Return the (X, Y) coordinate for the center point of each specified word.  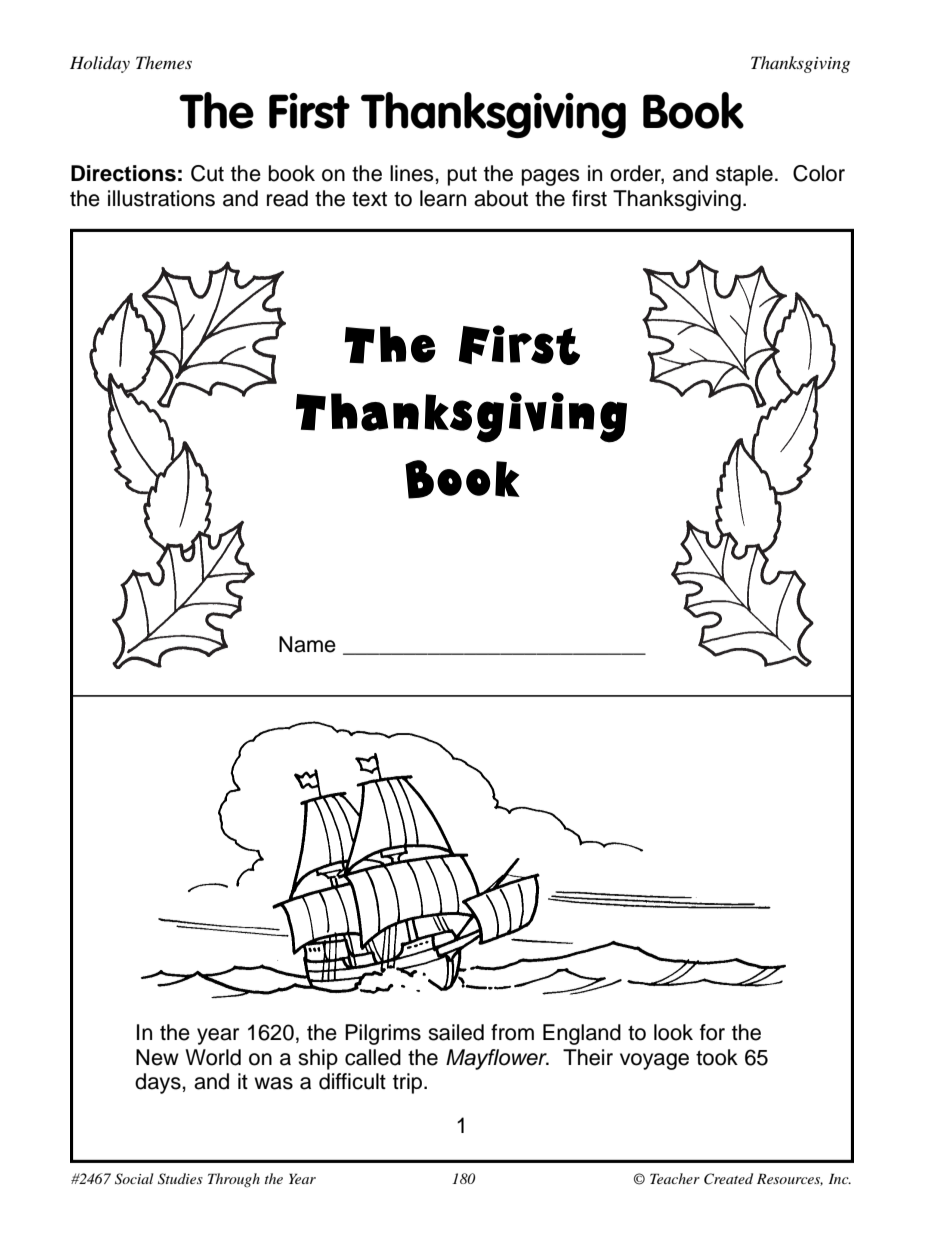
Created (728, 1179)
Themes (164, 62)
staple (744, 175)
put (462, 176)
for (712, 1032)
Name (307, 644)
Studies (180, 1179)
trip (409, 1083)
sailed (456, 1032)
